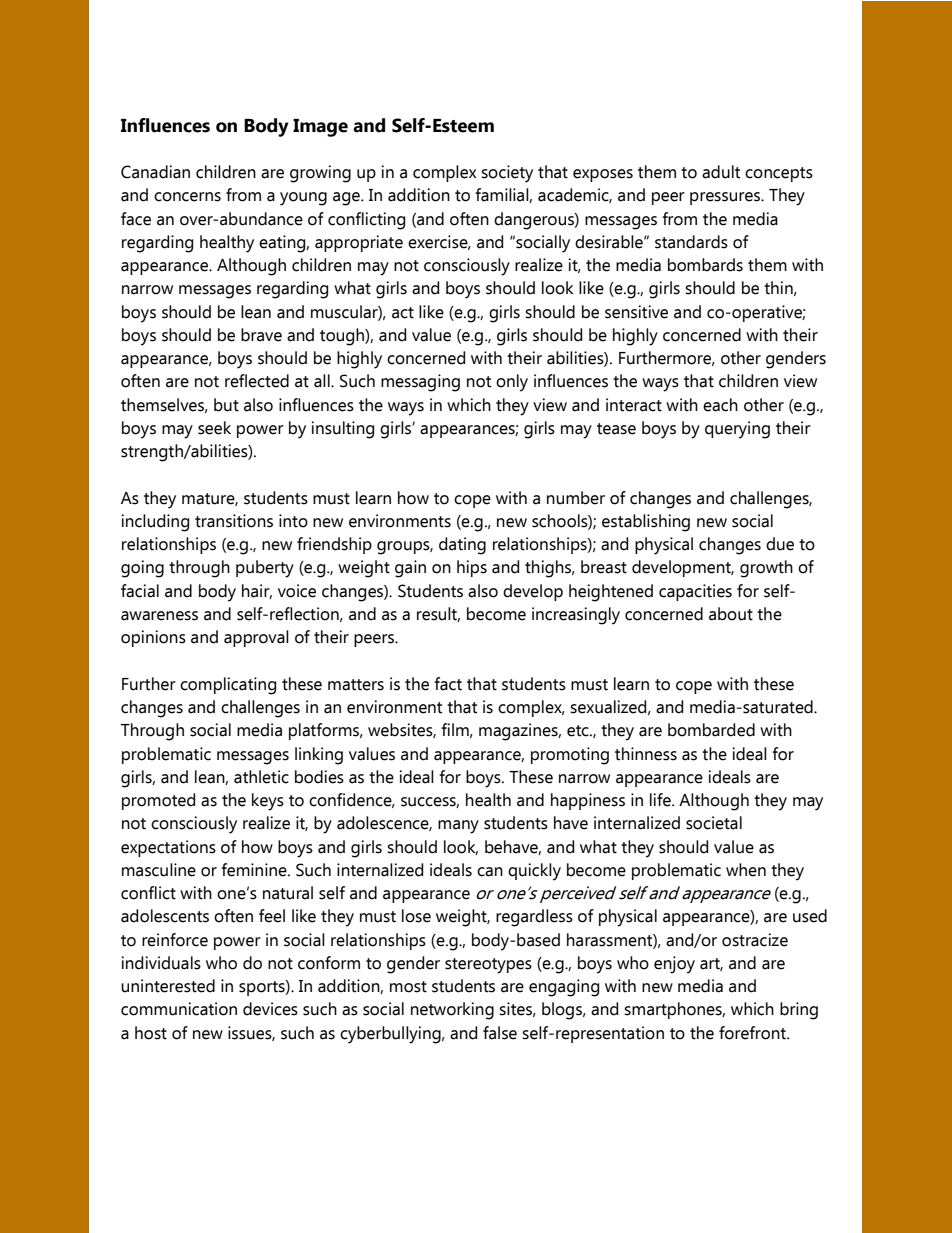  What do you see at coordinates (179, 1009) in the screenshot?
I see `communication` at bounding box center [179, 1009].
